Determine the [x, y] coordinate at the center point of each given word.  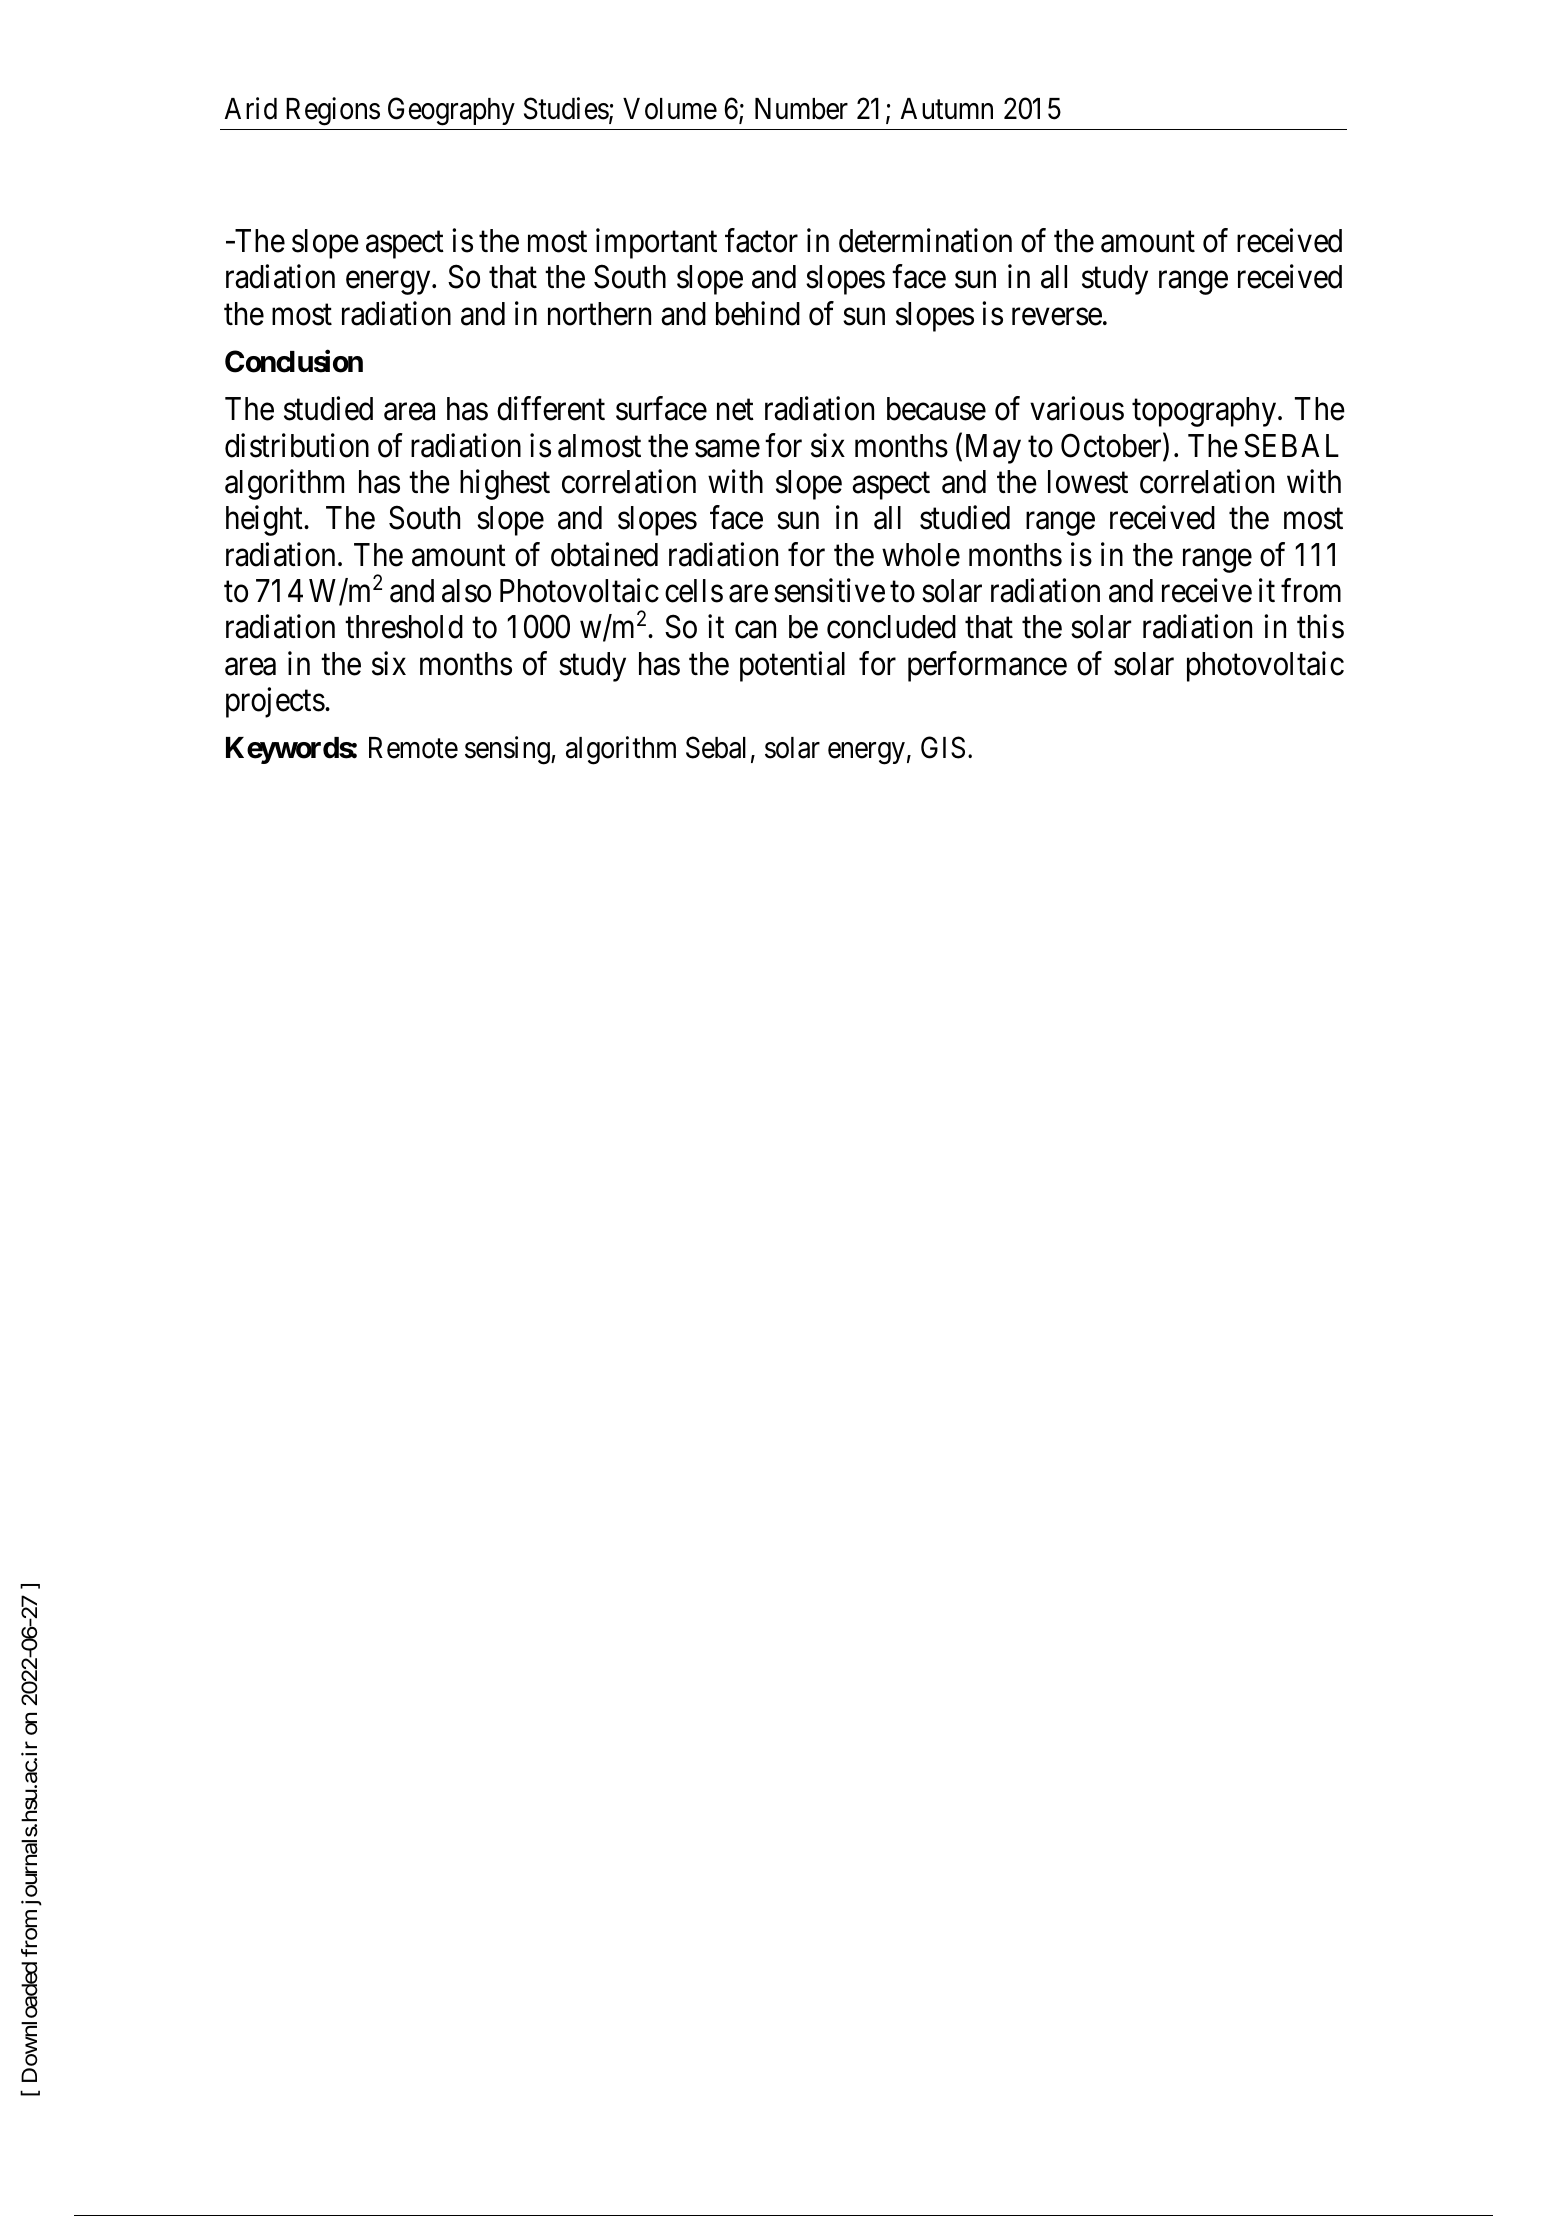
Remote [413, 748]
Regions [333, 111]
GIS [943, 747]
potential [792, 666]
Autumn [947, 108]
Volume [670, 109]
